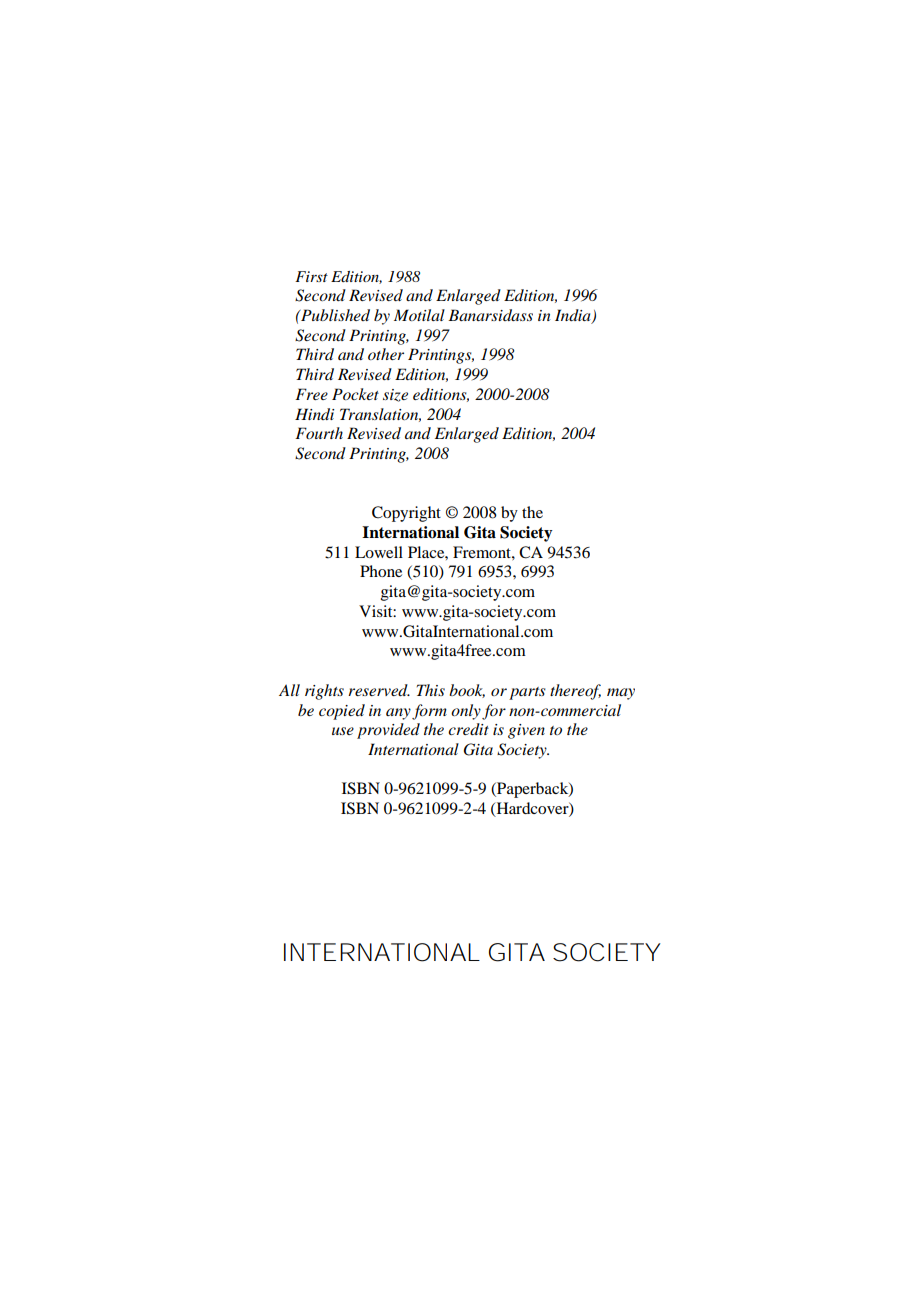 The width and height of the page is (924, 1308). Describe the element at coordinates (490, 315) in the page. I see `Banarsidass` at that location.
